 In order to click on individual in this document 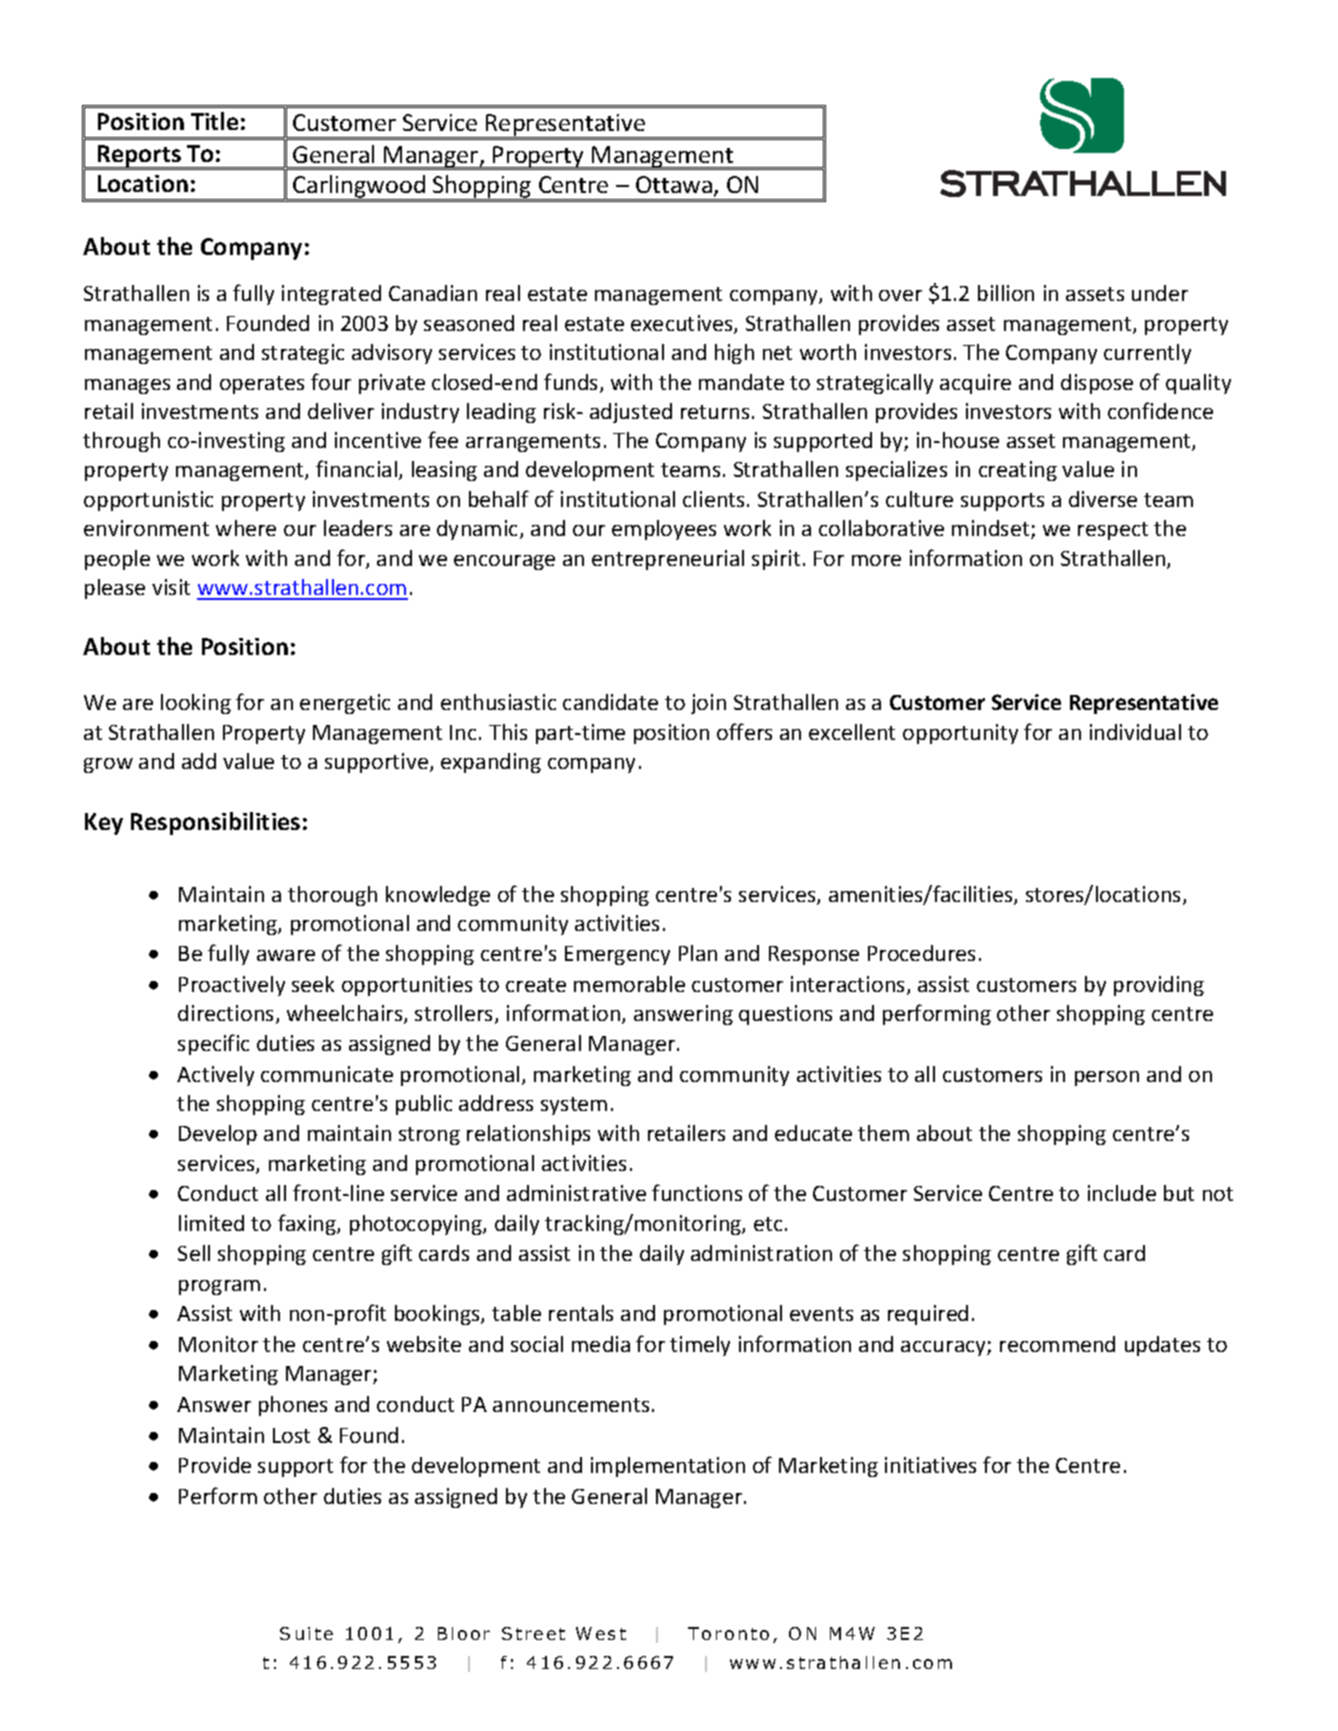, I will do `click(1135, 732)`.
